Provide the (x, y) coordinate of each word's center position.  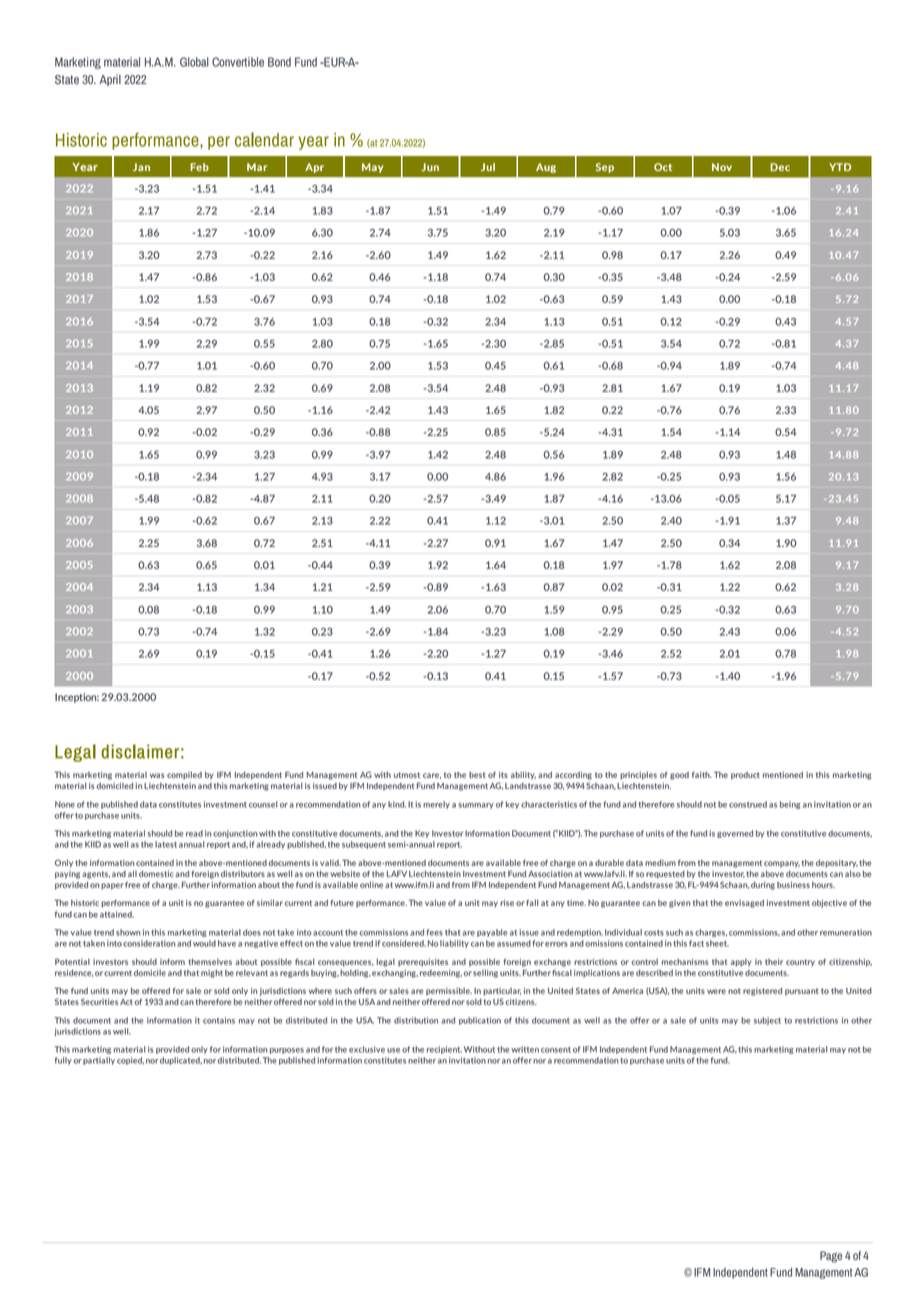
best (477, 775)
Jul (488, 167)
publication (480, 1021)
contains (219, 1020)
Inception (77, 698)
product (745, 776)
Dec (780, 167)
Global (194, 62)
